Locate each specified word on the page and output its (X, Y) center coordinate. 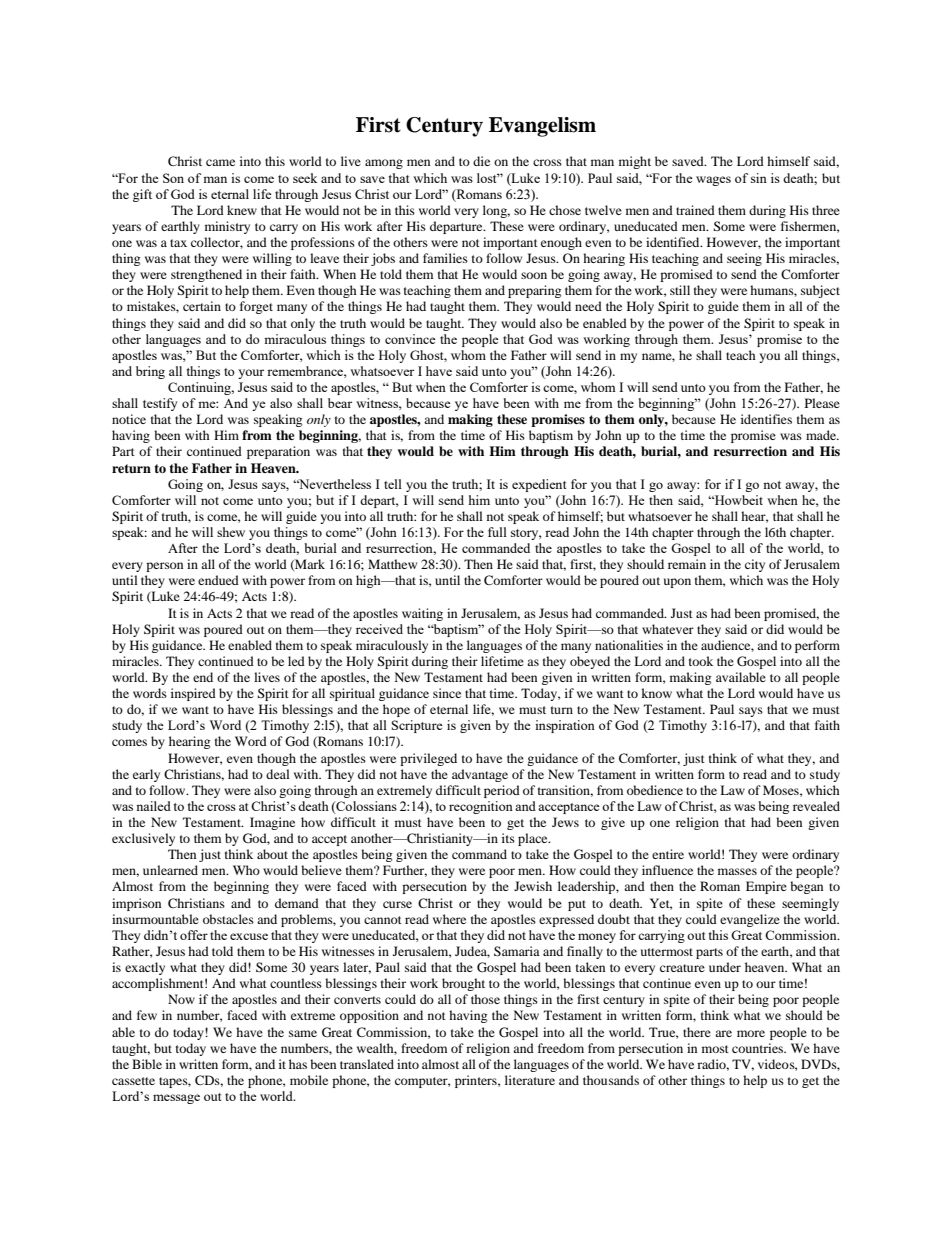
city (755, 565)
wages (713, 181)
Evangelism (542, 127)
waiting (422, 614)
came (220, 162)
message (176, 1099)
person (164, 567)
